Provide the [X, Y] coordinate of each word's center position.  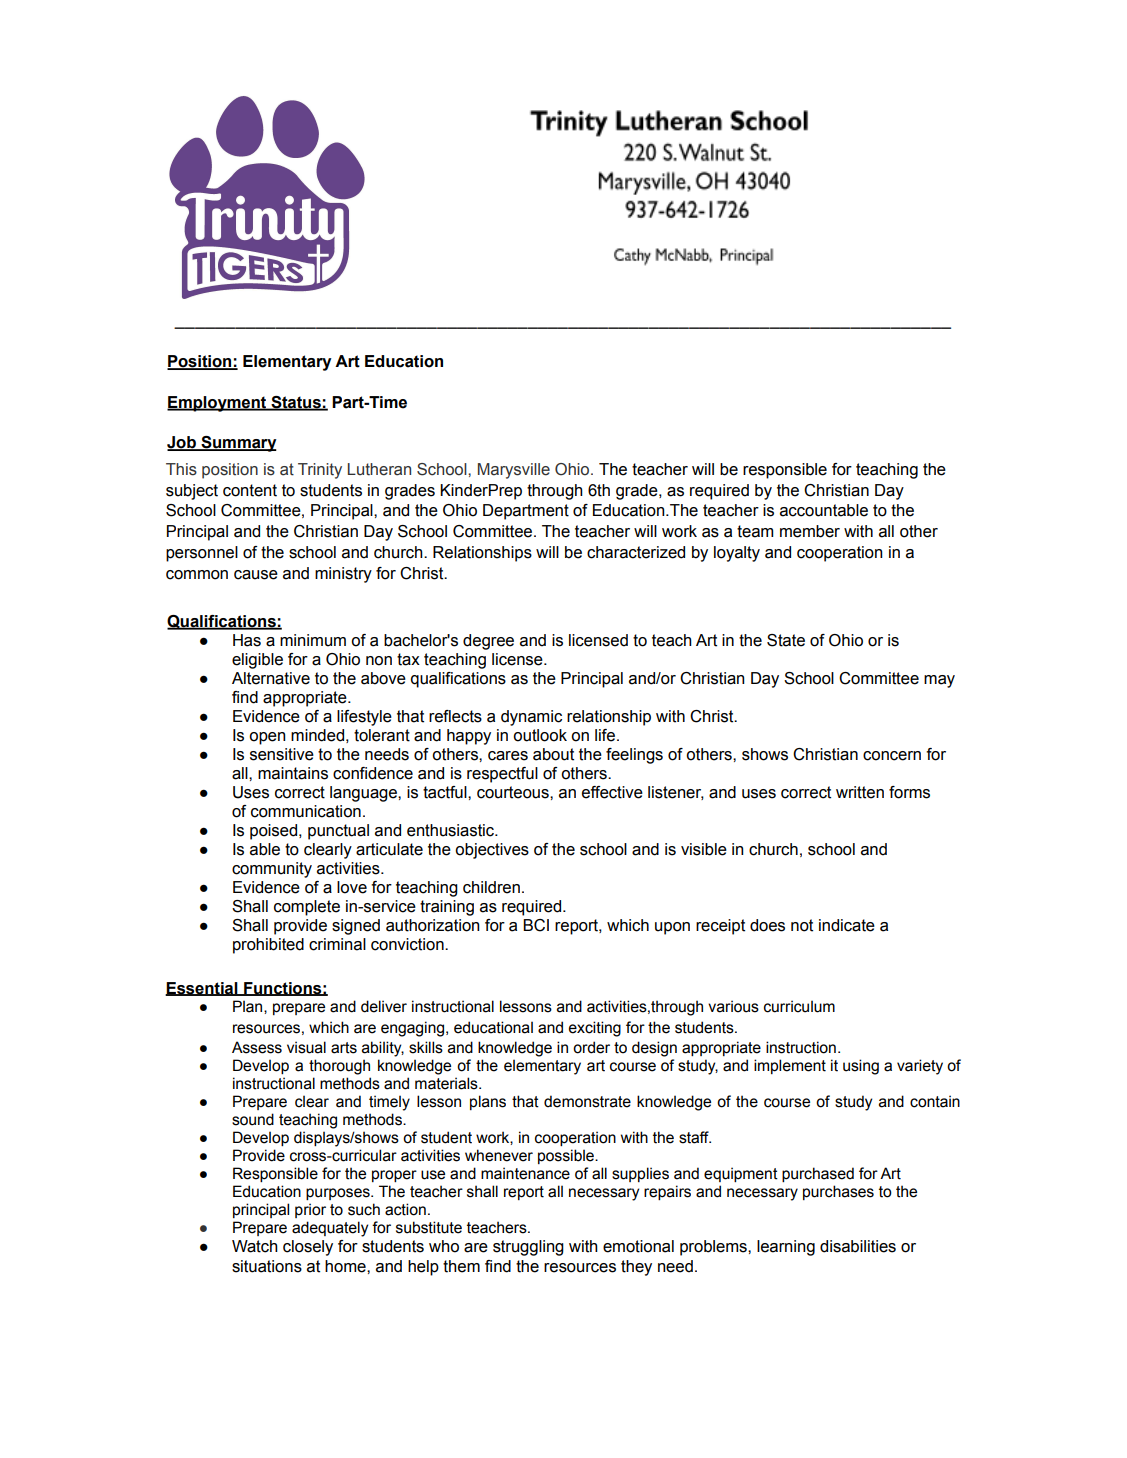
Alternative [271, 678]
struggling [528, 1248]
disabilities [858, 1246]
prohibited [268, 946]
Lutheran [379, 469]
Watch [255, 1246]
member [810, 531]
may [939, 681]
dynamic [531, 718]
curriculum [799, 1006]
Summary [238, 444]
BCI [536, 925]
